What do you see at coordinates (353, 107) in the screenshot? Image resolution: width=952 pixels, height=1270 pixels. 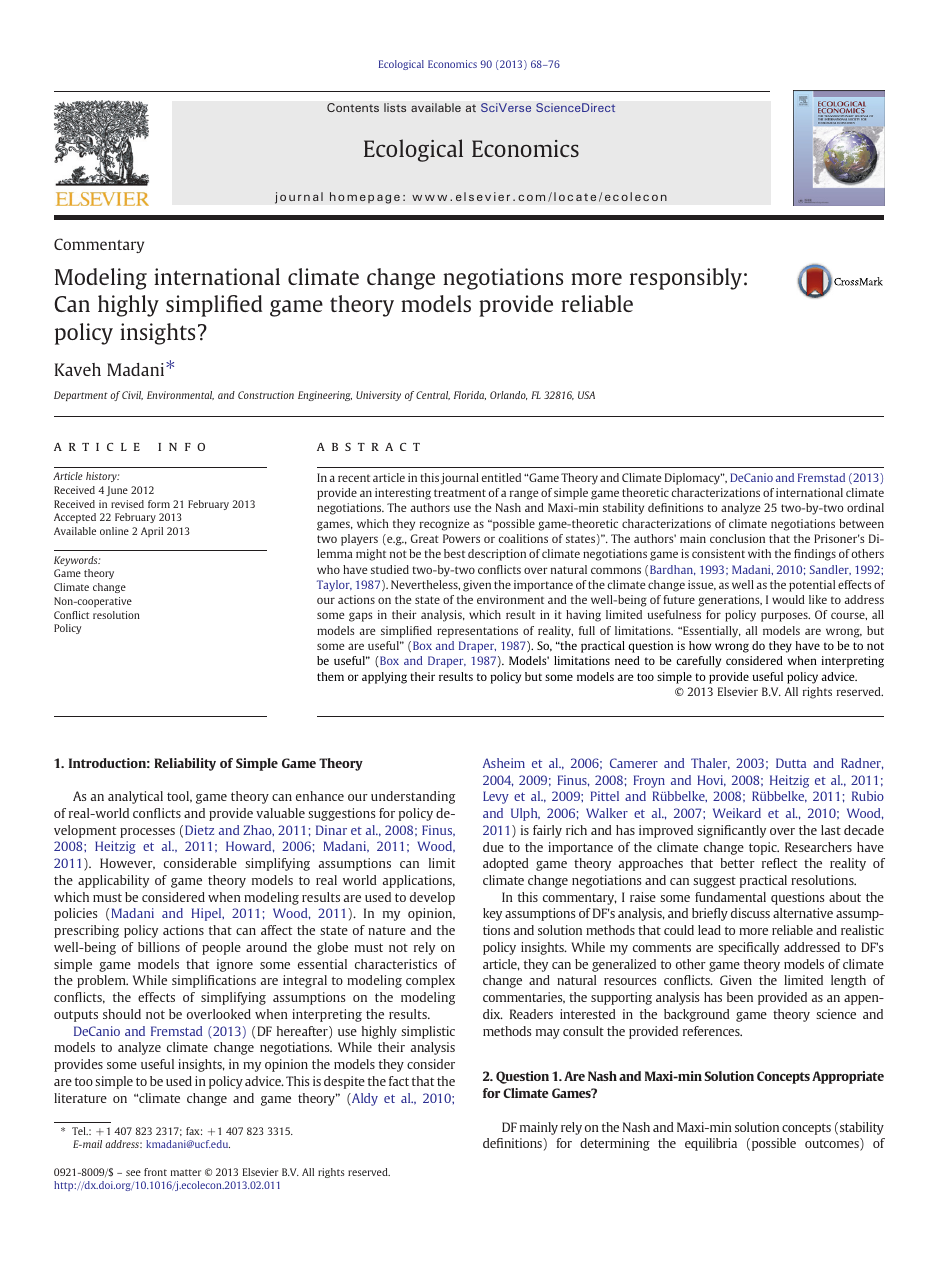 I see `Contents` at bounding box center [353, 107].
